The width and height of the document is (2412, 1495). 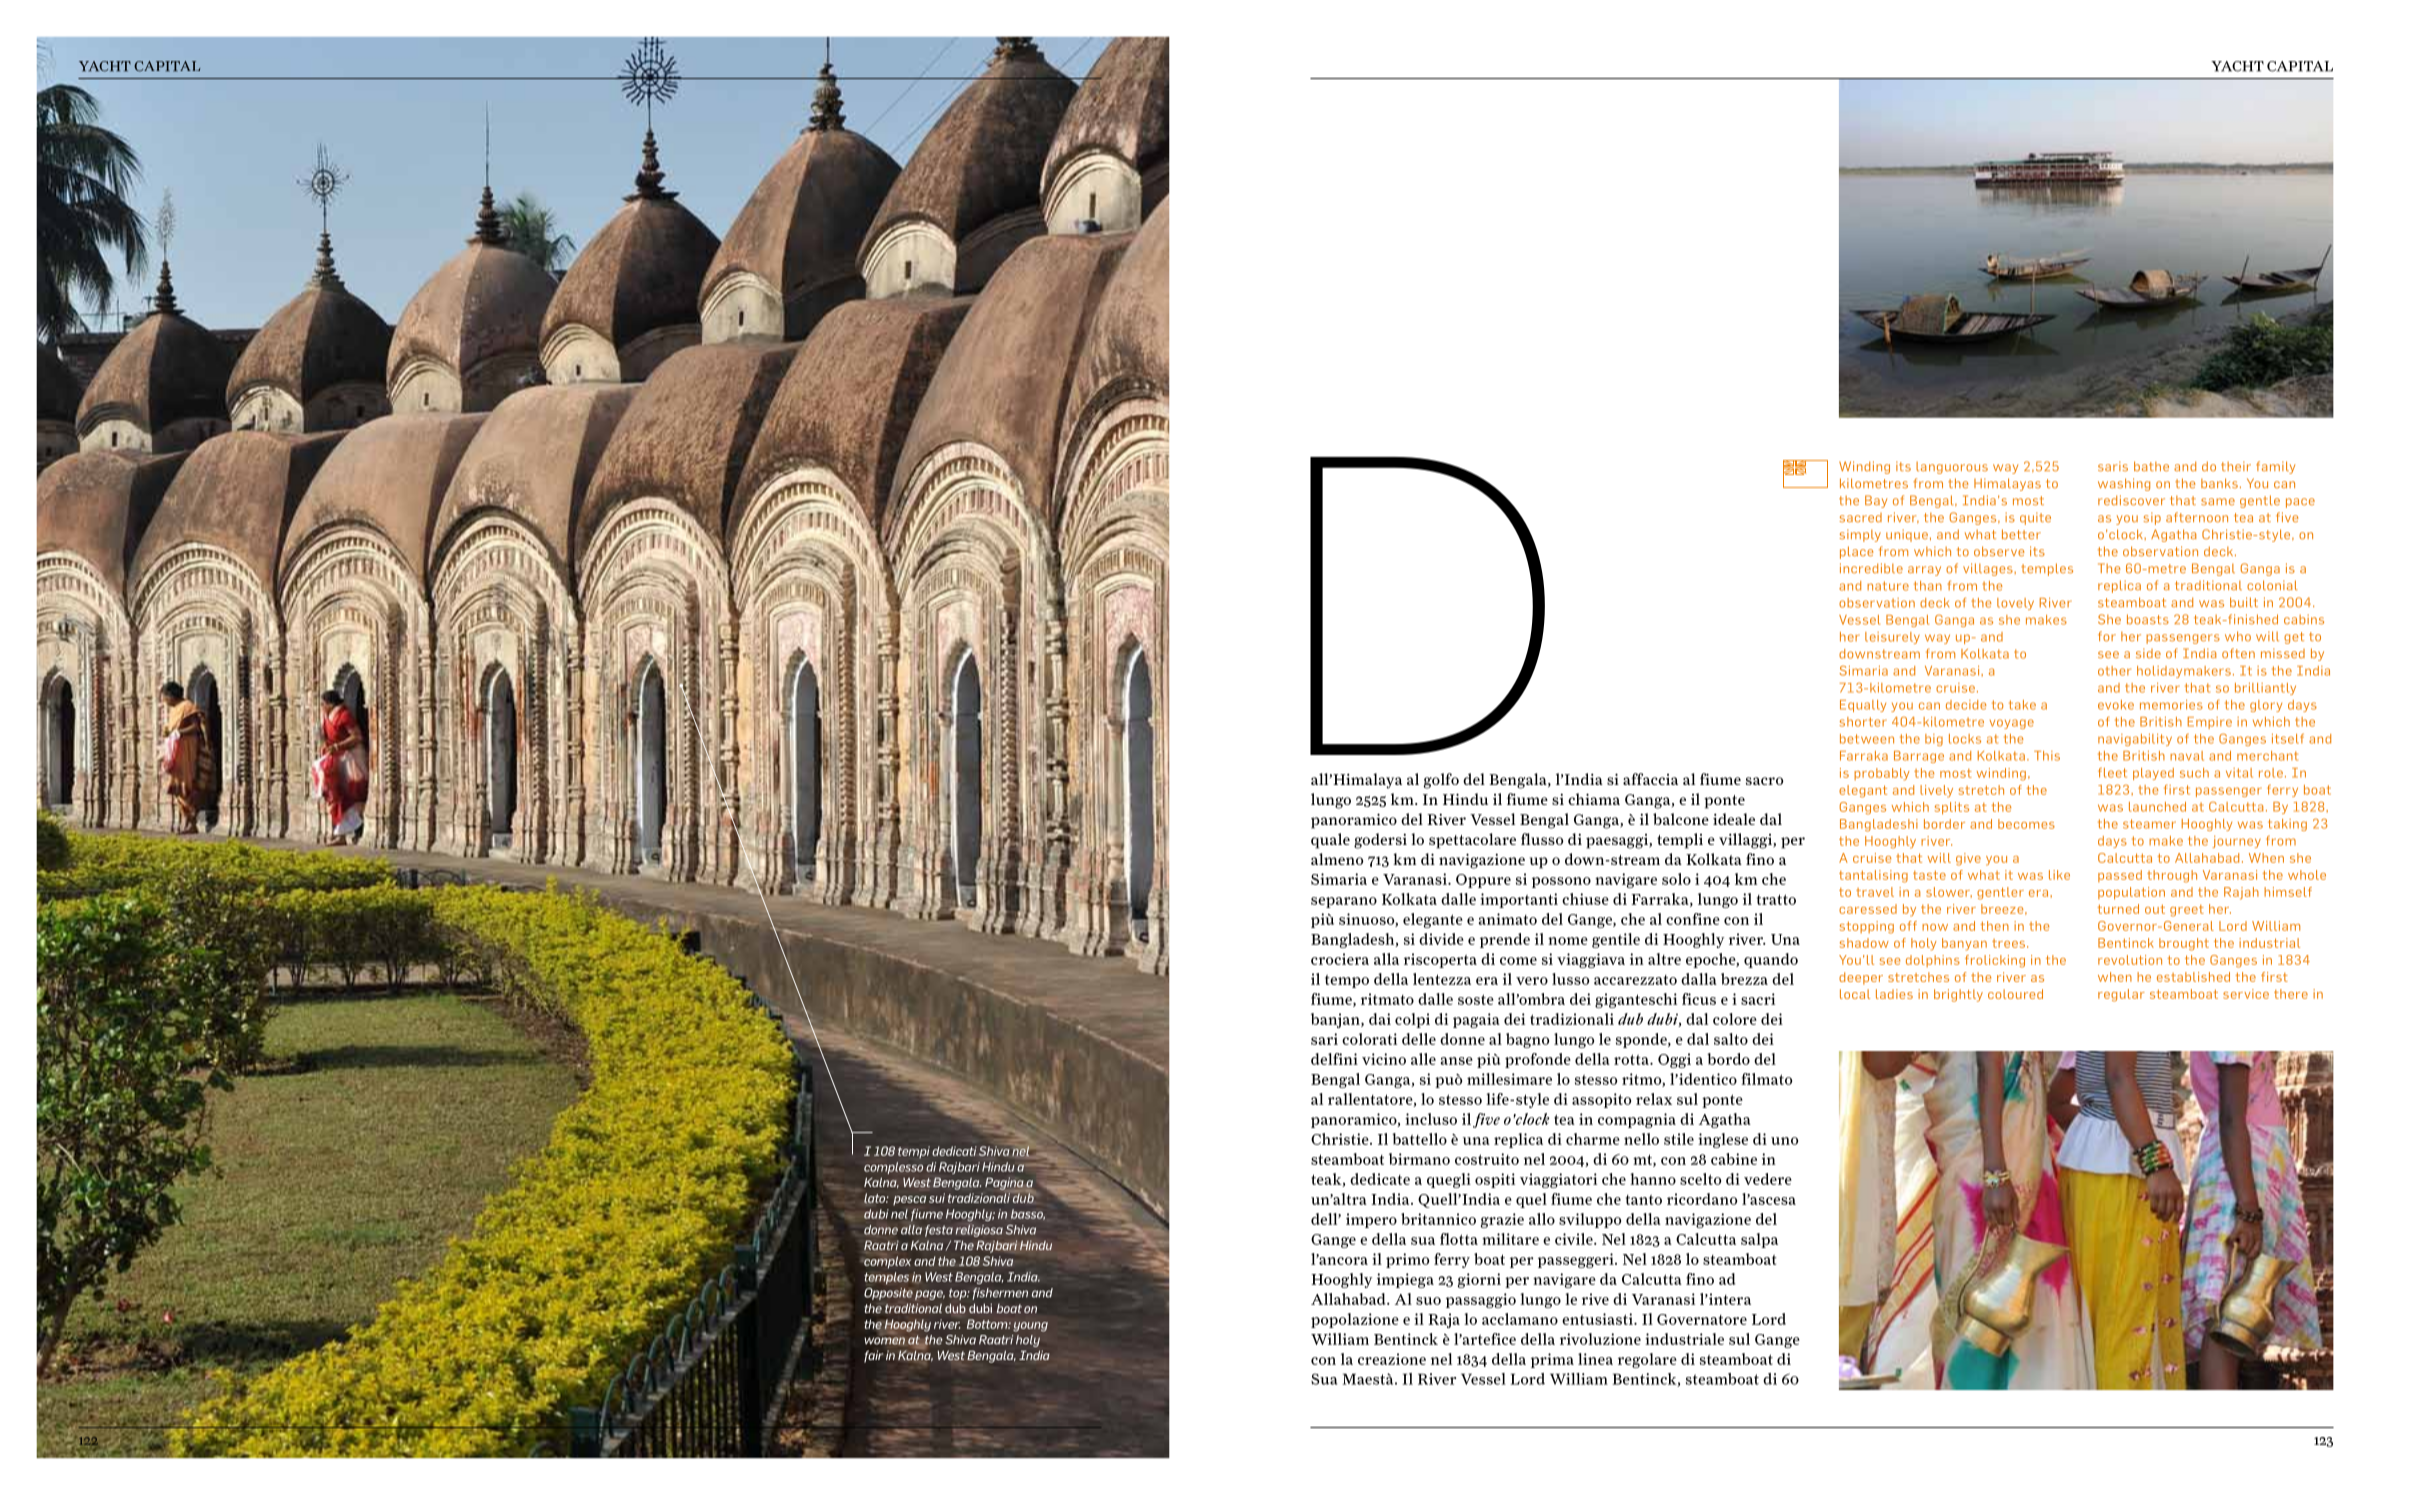 I want to click on bordo, so click(x=1728, y=1059).
